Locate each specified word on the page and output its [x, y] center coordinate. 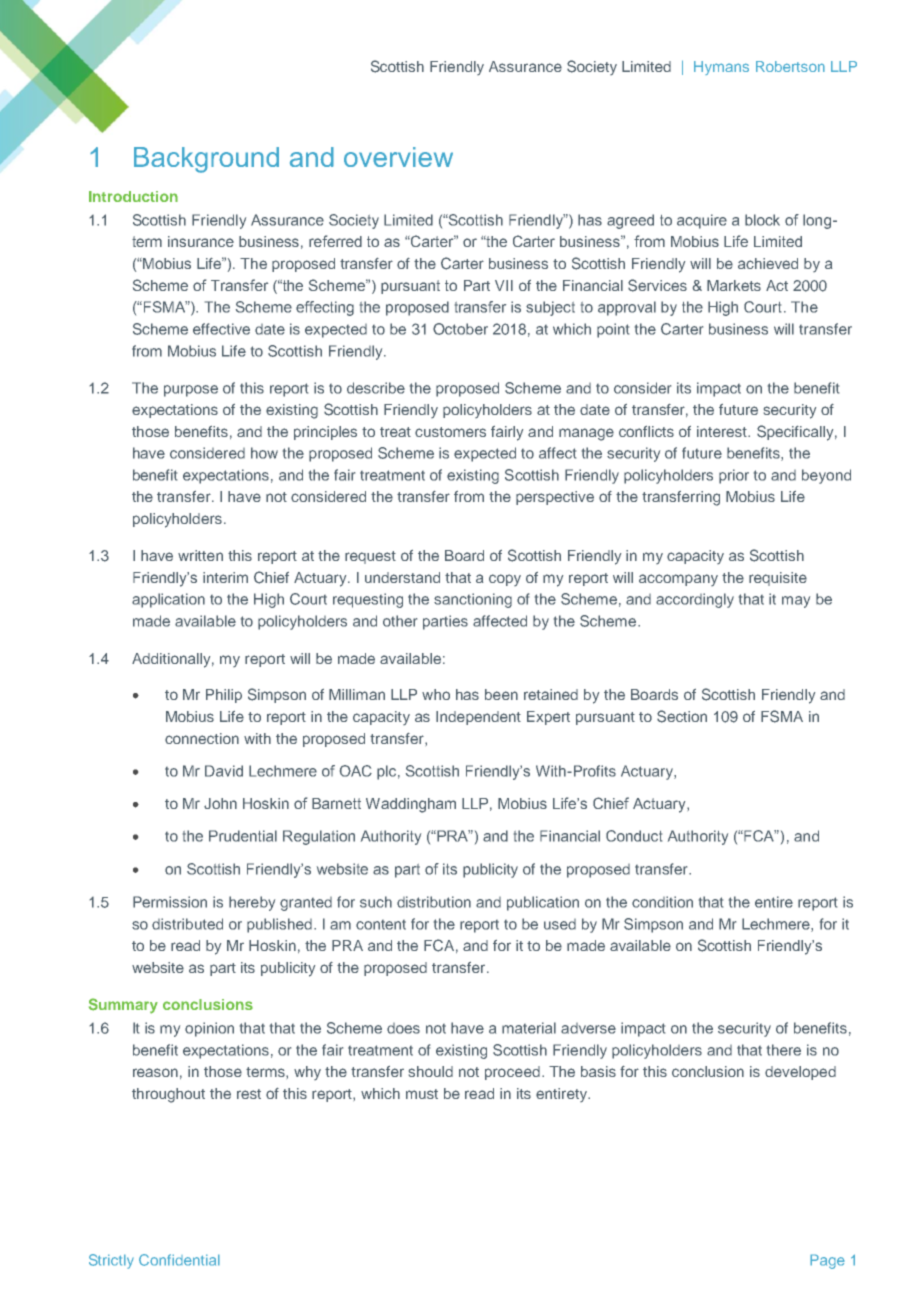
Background [206, 160]
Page [827, 1261]
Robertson [790, 66]
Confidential [179, 1260]
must [422, 1094]
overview [398, 157]
